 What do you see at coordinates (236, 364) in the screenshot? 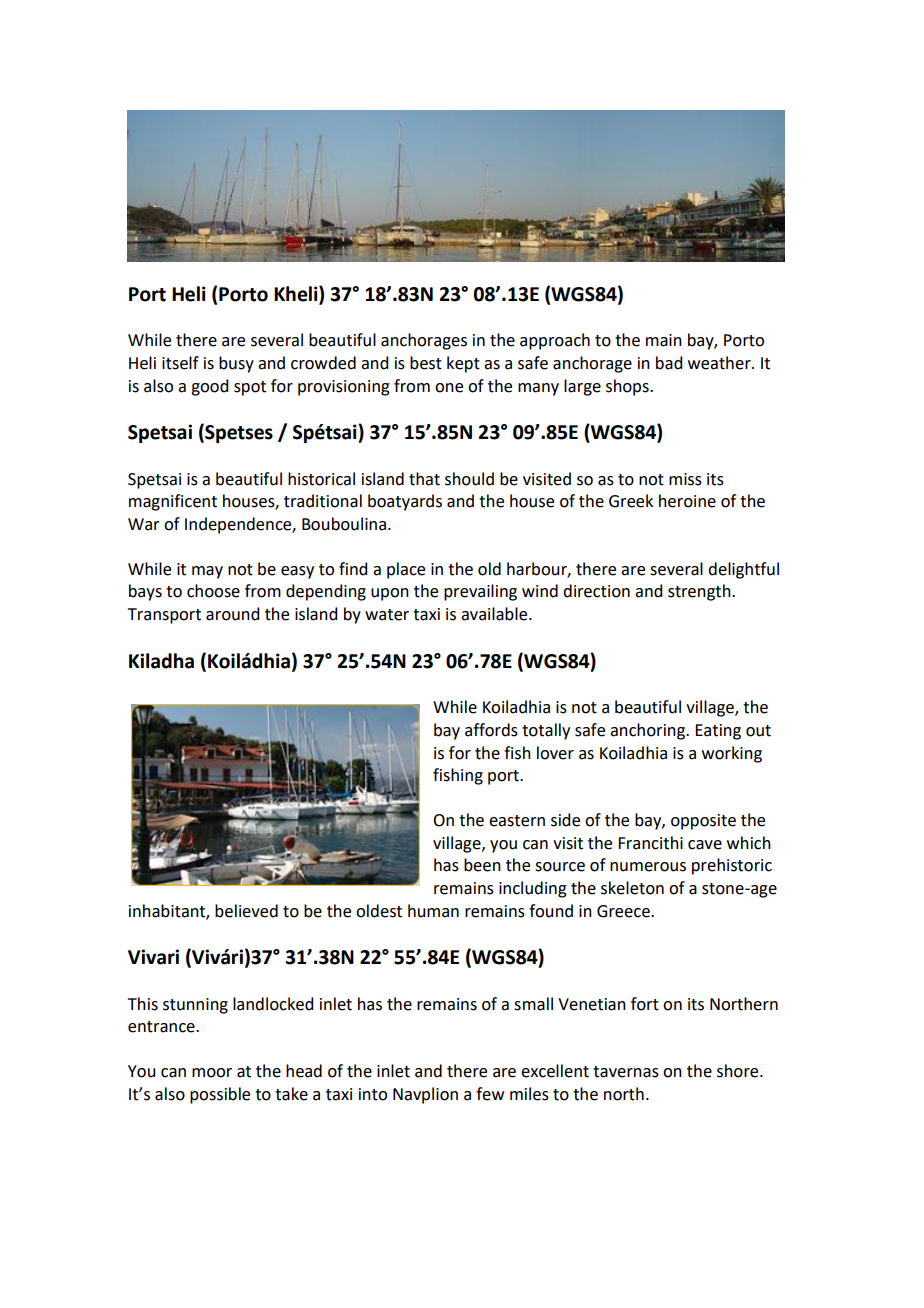
I see `busy` at bounding box center [236, 364].
